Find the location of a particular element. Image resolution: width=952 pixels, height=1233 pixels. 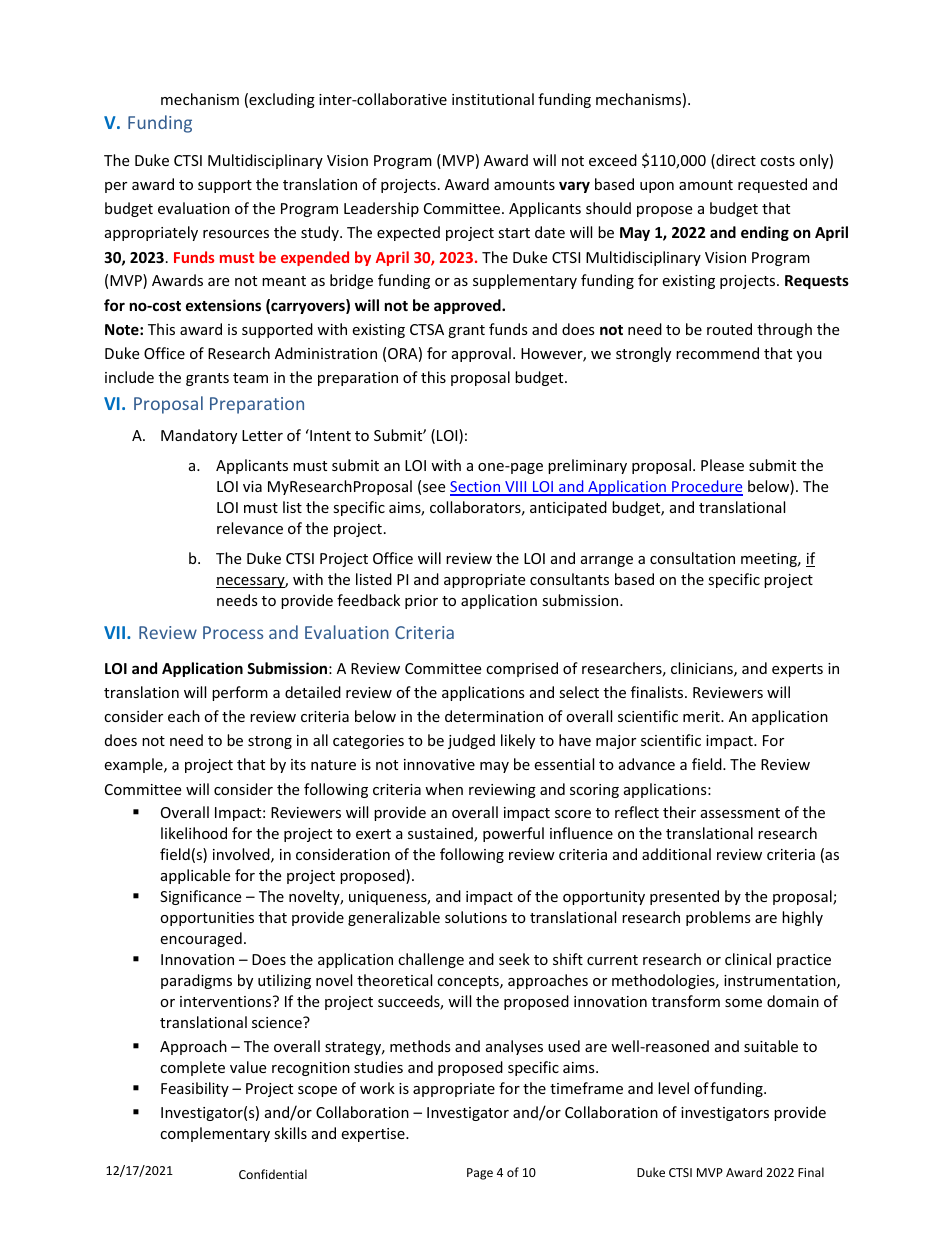

institutional is located at coordinates (493, 99).
